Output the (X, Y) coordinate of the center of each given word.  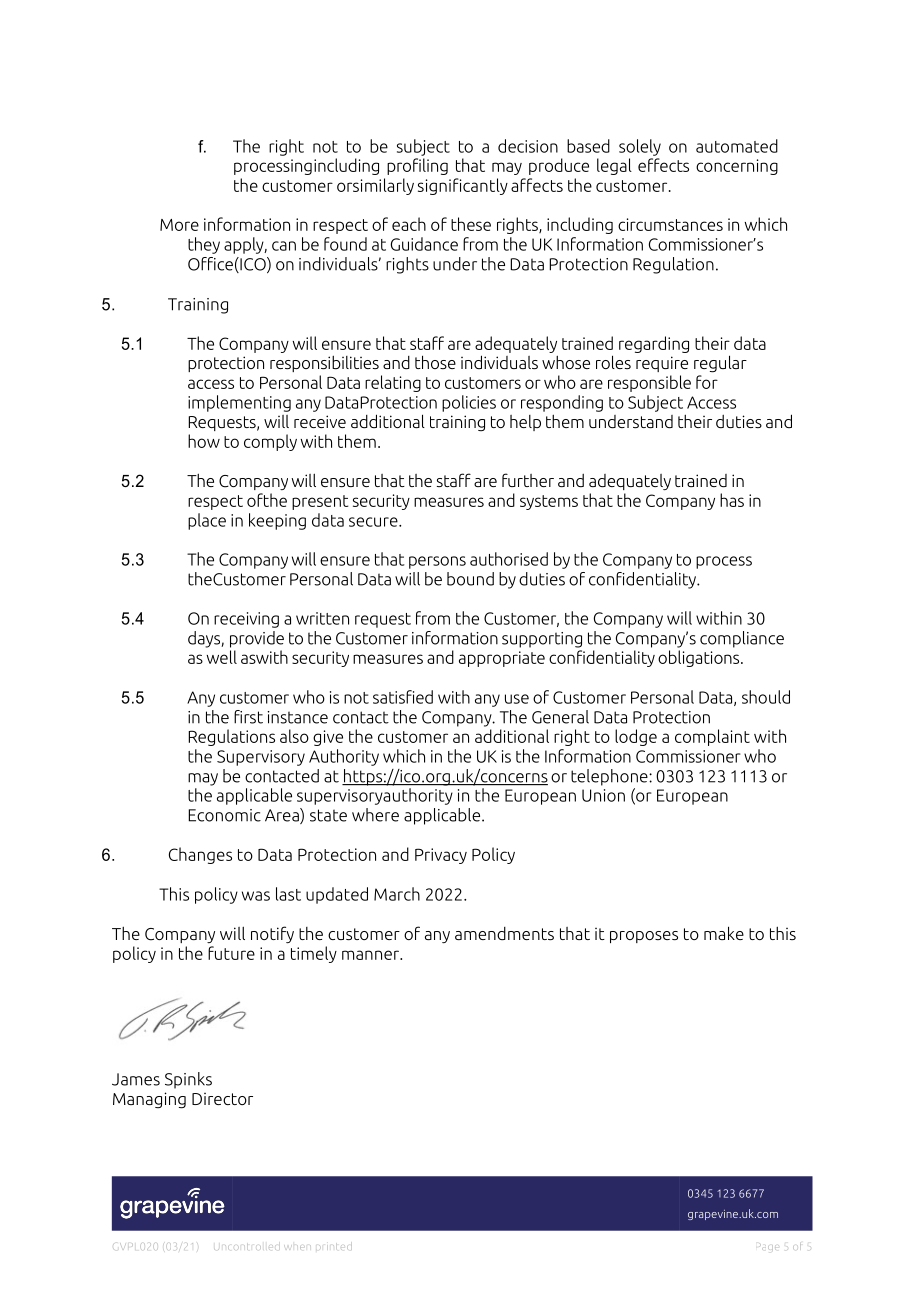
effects (663, 165)
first (248, 717)
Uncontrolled (245, 1247)
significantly (463, 186)
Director (222, 1099)
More (179, 225)
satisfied (403, 697)
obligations (700, 658)
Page (767, 1247)
